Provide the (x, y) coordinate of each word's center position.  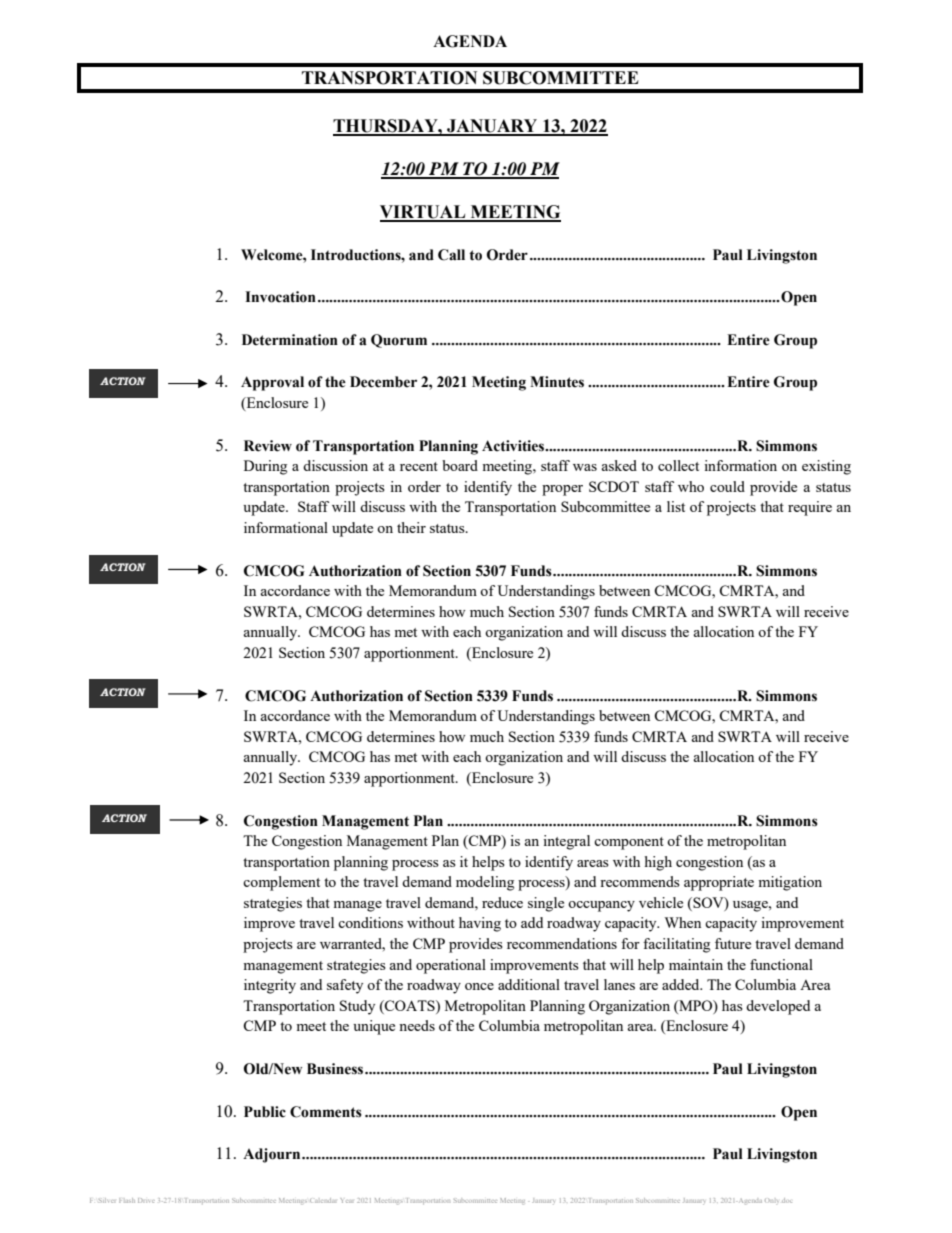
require (810, 508)
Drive (146, 1200)
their (411, 527)
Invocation (280, 297)
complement (281, 883)
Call (451, 255)
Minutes (557, 382)
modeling (485, 883)
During (265, 467)
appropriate (719, 883)
